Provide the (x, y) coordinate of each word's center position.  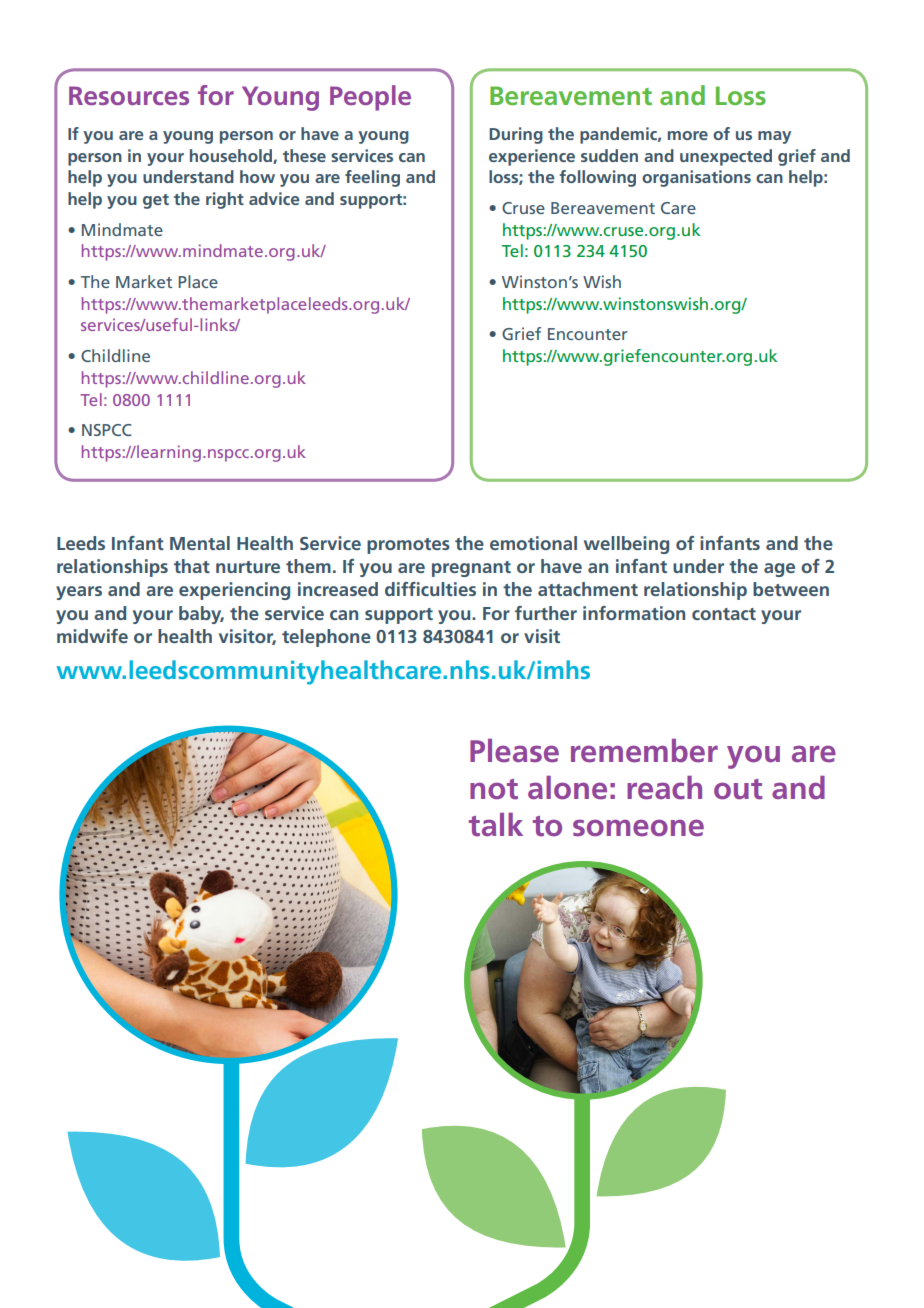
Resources (129, 95)
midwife (92, 636)
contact (724, 614)
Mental (200, 543)
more (688, 135)
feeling (372, 178)
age (779, 570)
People (370, 98)
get (156, 201)
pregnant (471, 569)
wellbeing (626, 545)
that (192, 566)
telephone (326, 638)
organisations (696, 178)
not (494, 789)
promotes (408, 546)
